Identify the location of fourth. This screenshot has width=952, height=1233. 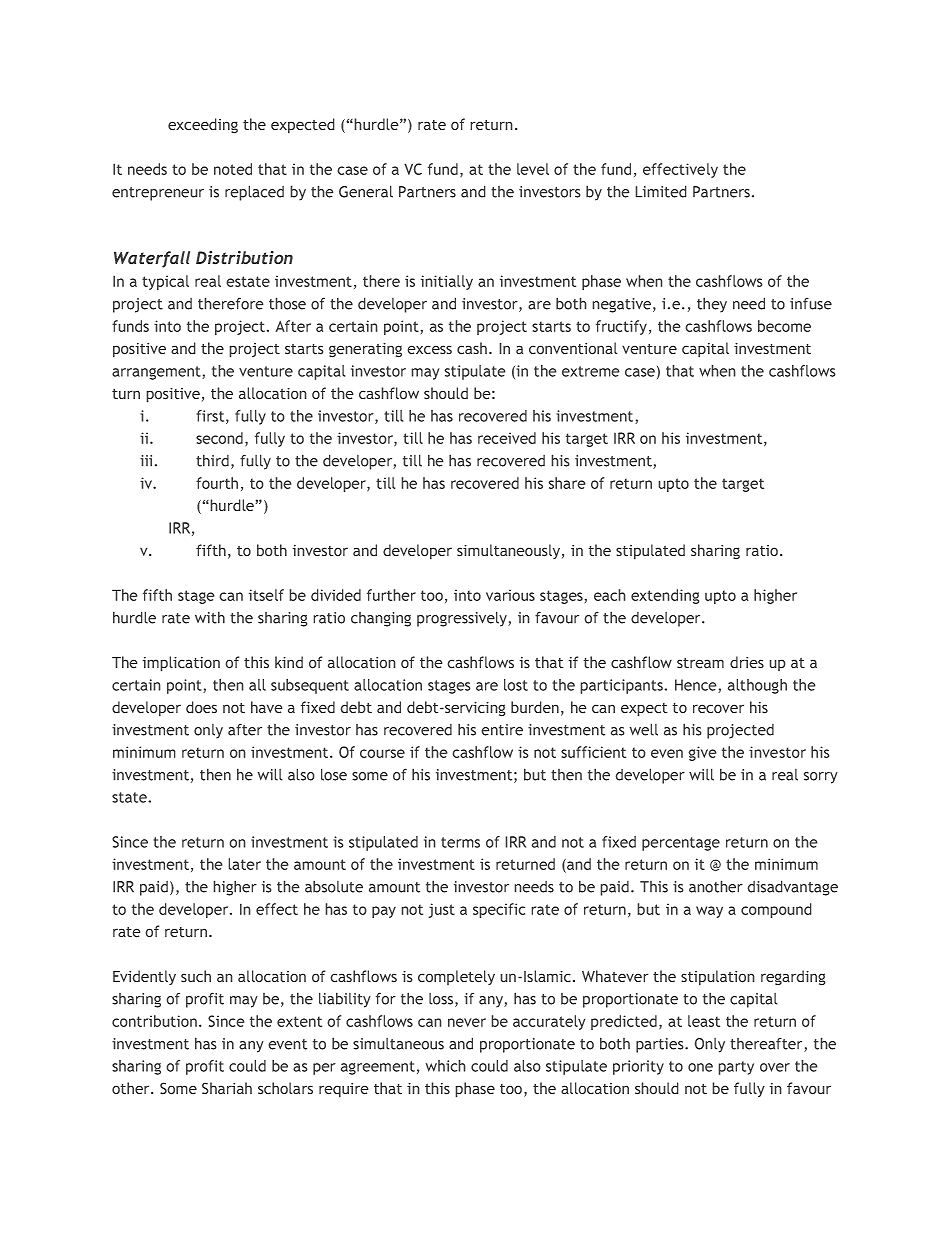
(217, 483).
